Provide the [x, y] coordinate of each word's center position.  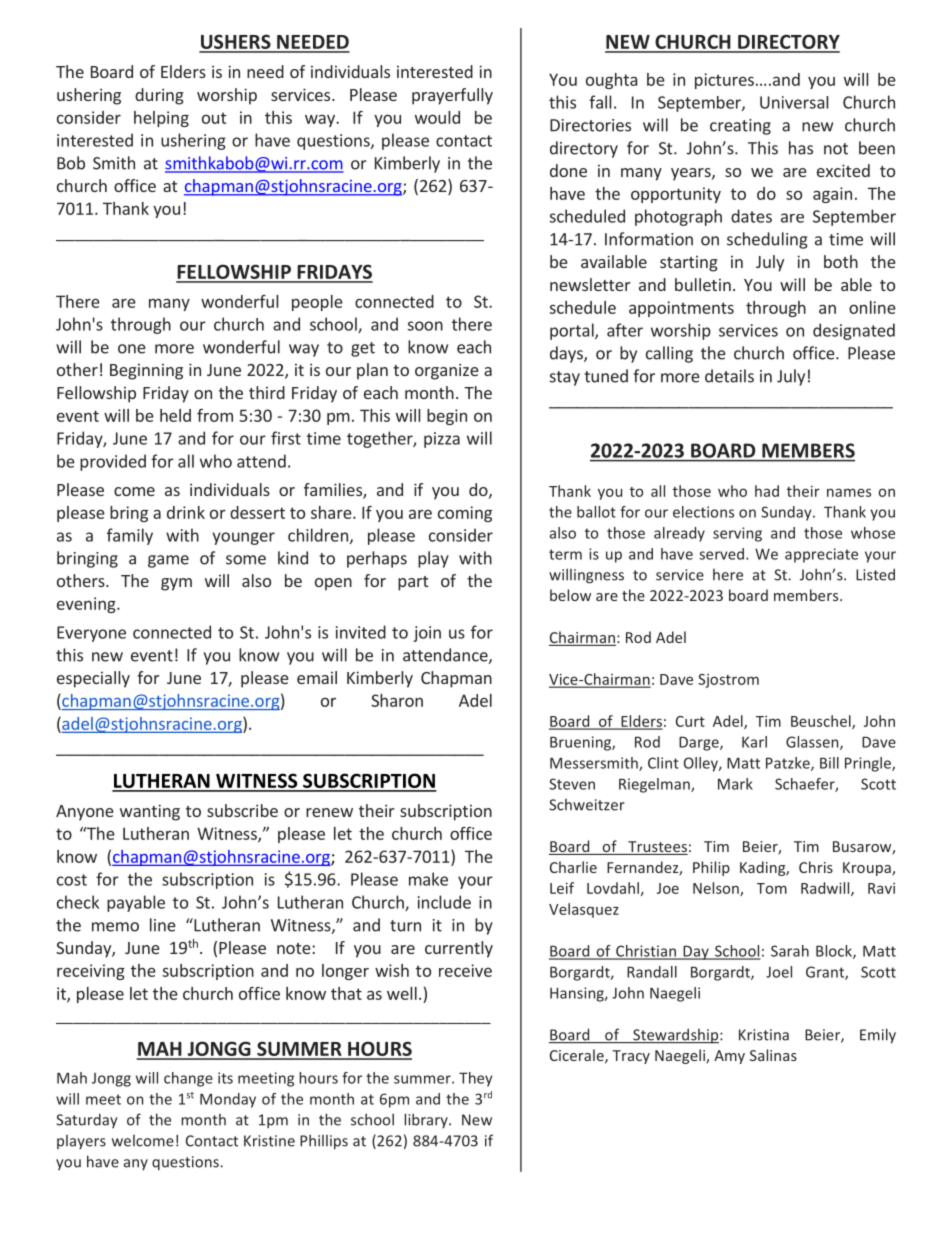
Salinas [773, 1055]
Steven [572, 784]
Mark [735, 784]
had [767, 491]
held [175, 415]
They [475, 1079]
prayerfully [452, 96]
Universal [794, 102]
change [188, 1079]
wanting [150, 812]
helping [161, 119]
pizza [442, 440]
